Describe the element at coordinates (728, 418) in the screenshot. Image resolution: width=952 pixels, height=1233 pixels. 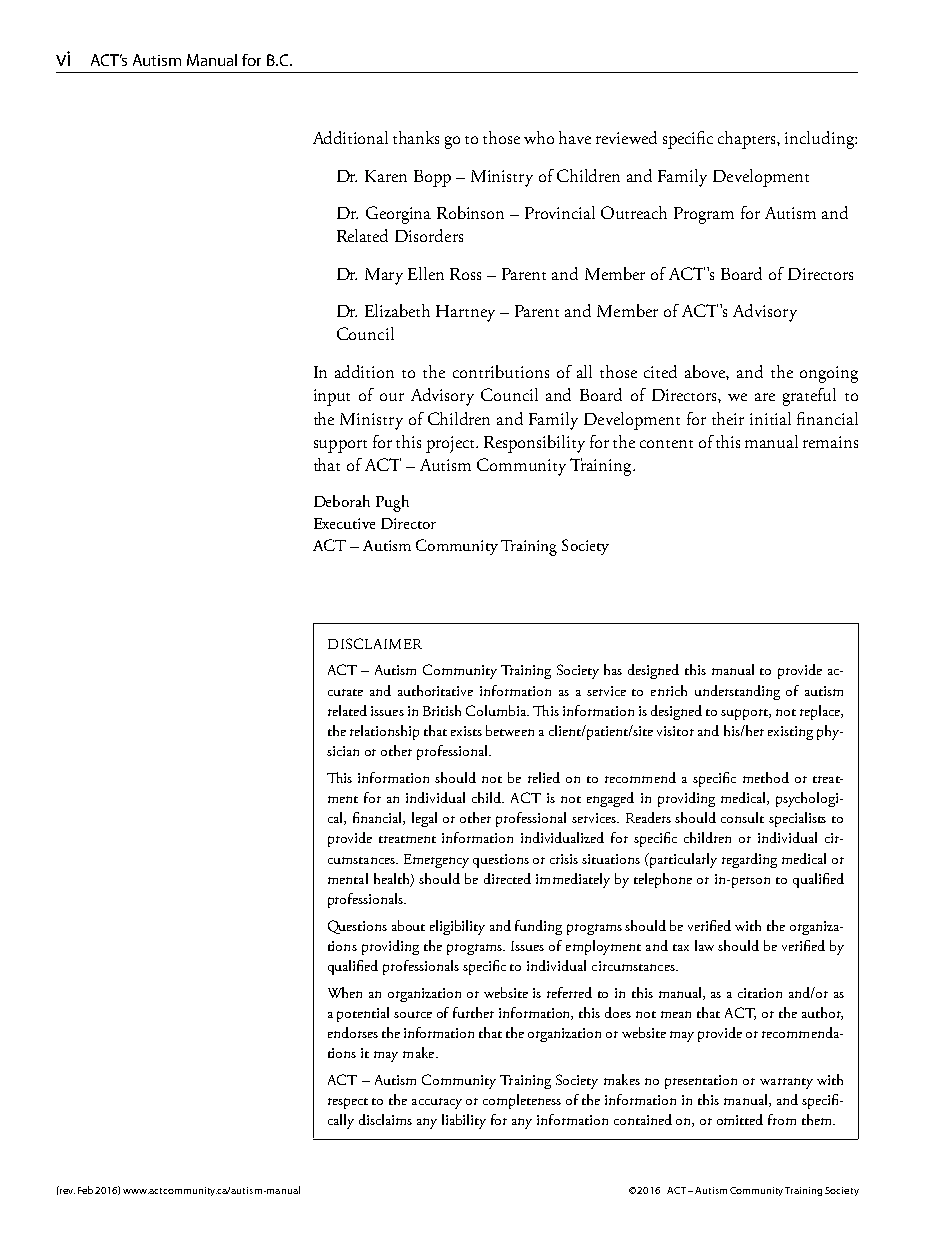
I see `their` at that location.
